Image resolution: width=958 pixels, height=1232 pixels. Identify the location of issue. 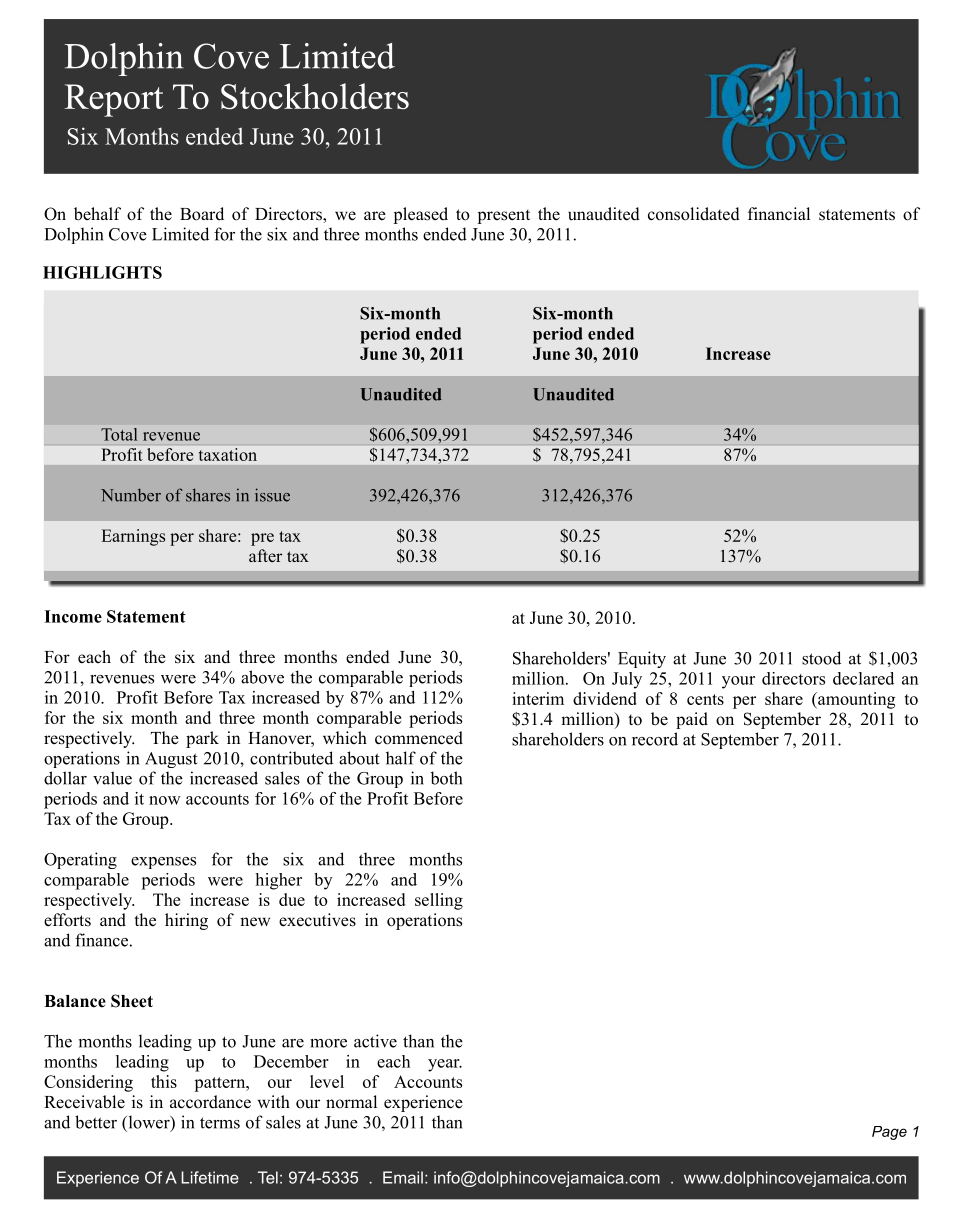
(272, 495).
